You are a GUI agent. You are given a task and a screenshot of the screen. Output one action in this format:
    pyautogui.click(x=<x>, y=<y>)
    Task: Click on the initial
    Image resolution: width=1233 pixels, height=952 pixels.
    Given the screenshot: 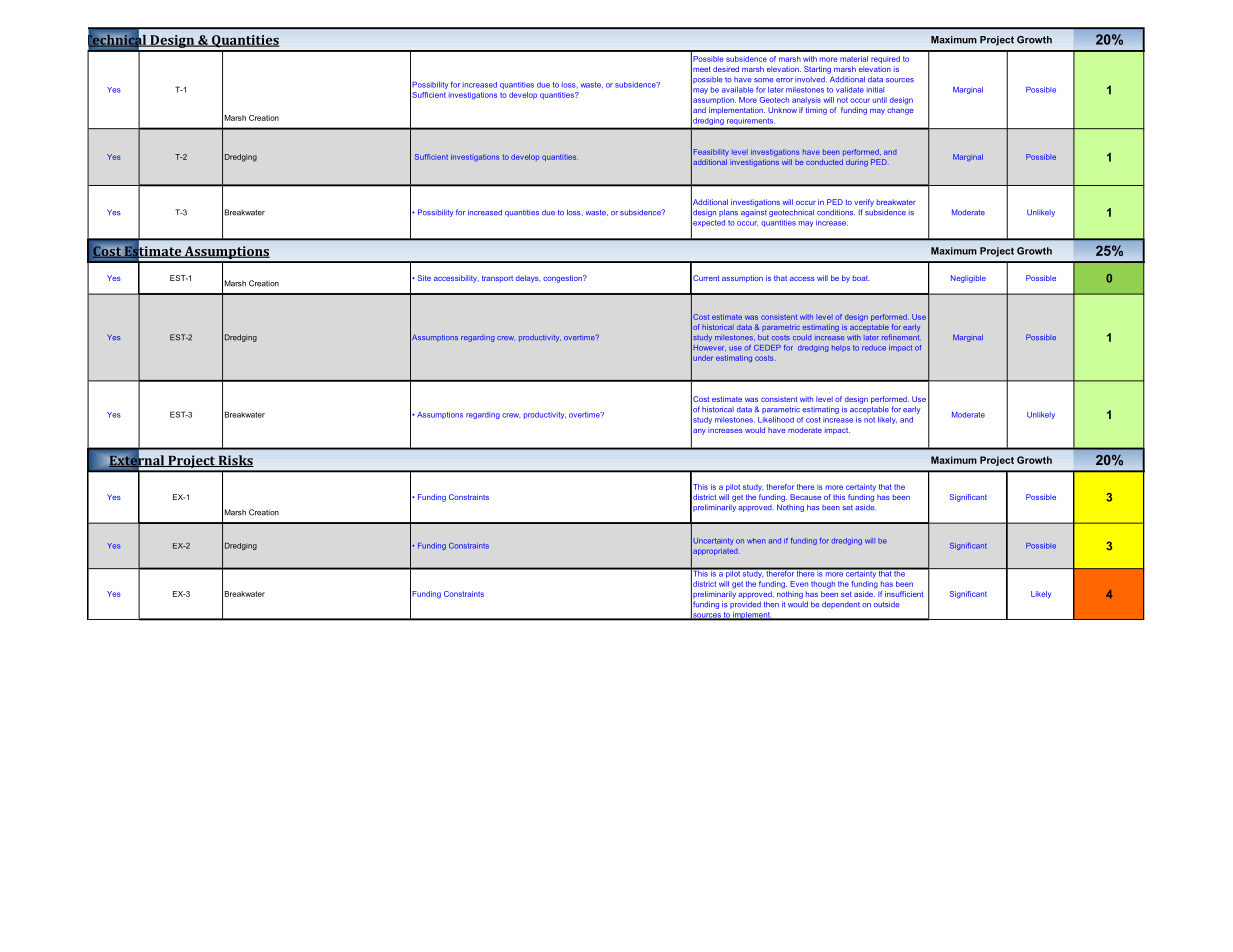 What is the action you would take?
    pyautogui.click(x=875, y=90)
